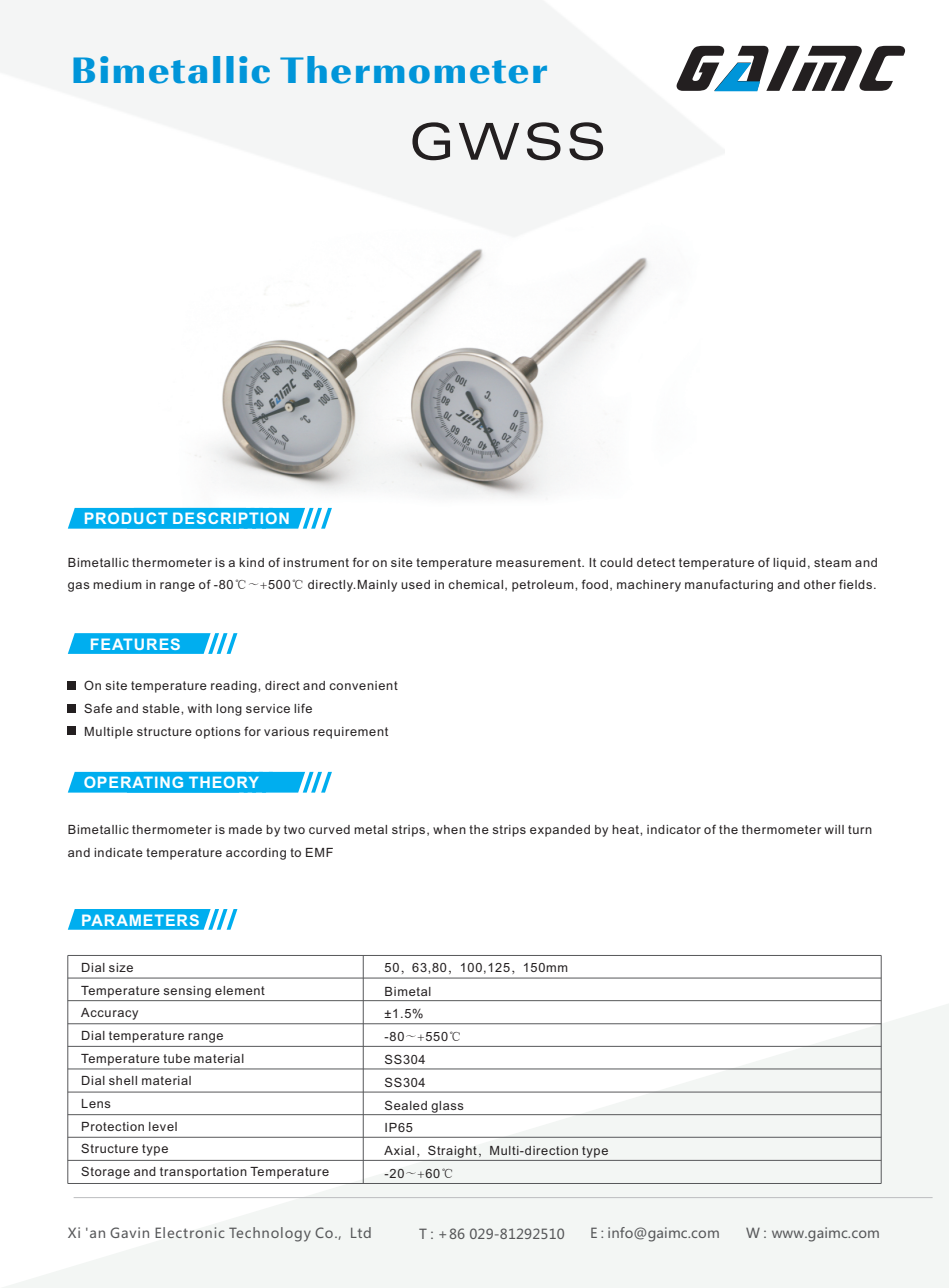  What do you see at coordinates (126, 518) in the screenshot?
I see `PRODUCT` at bounding box center [126, 518].
